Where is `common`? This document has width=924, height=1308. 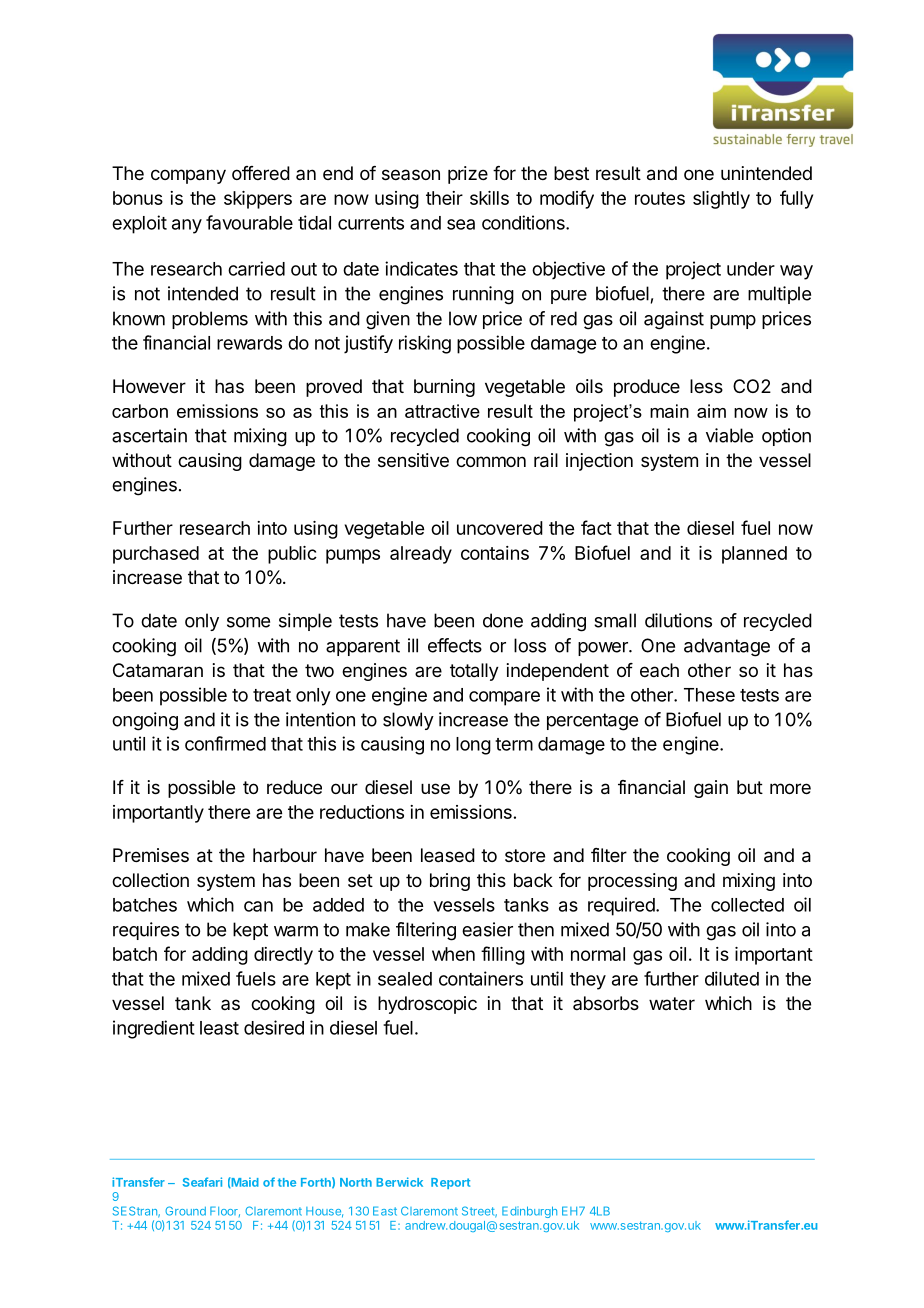
common is located at coordinates (491, 461).
